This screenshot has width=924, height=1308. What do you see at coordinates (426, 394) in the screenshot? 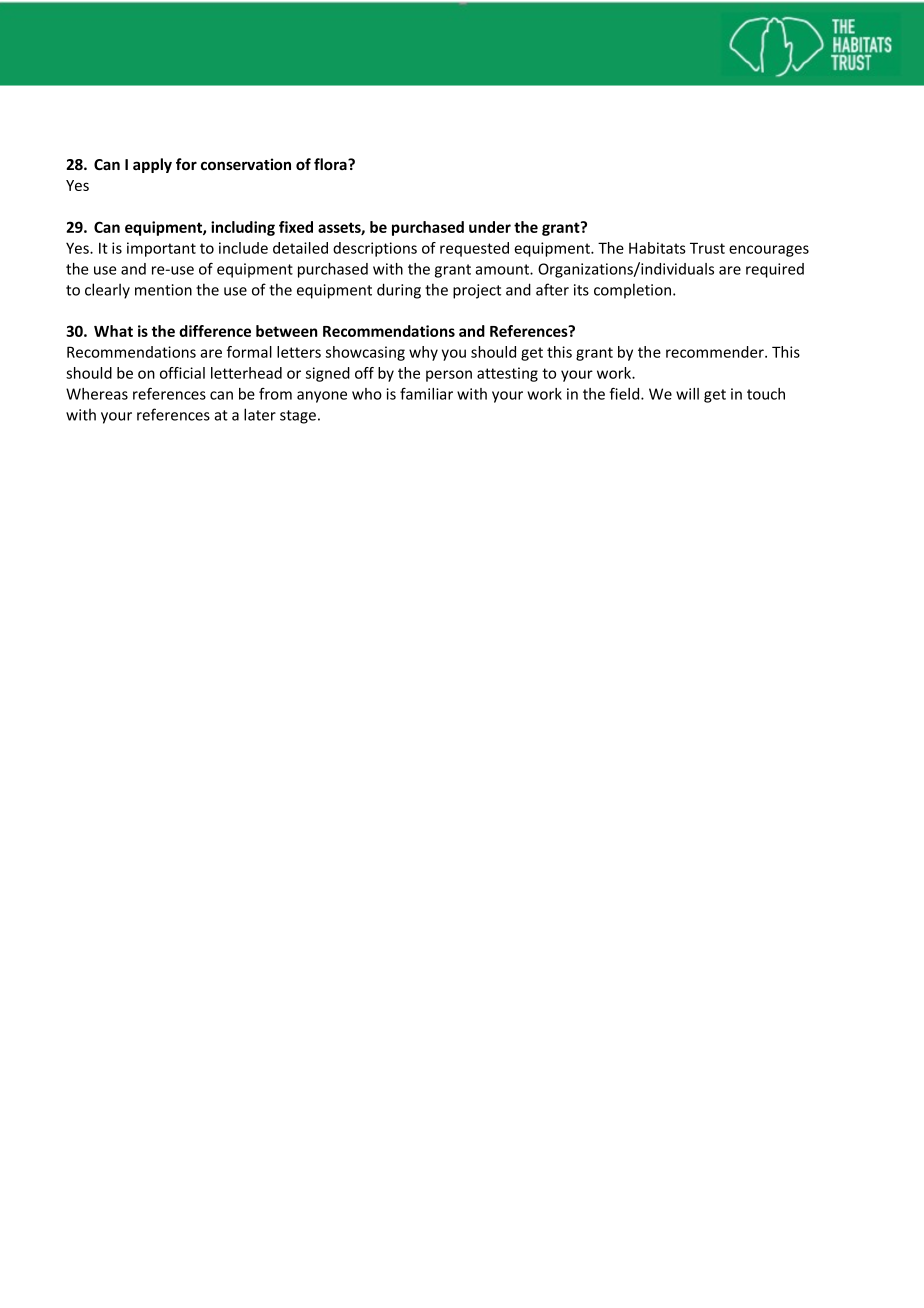
I see `familiar` at bounding box center [426, 394].
